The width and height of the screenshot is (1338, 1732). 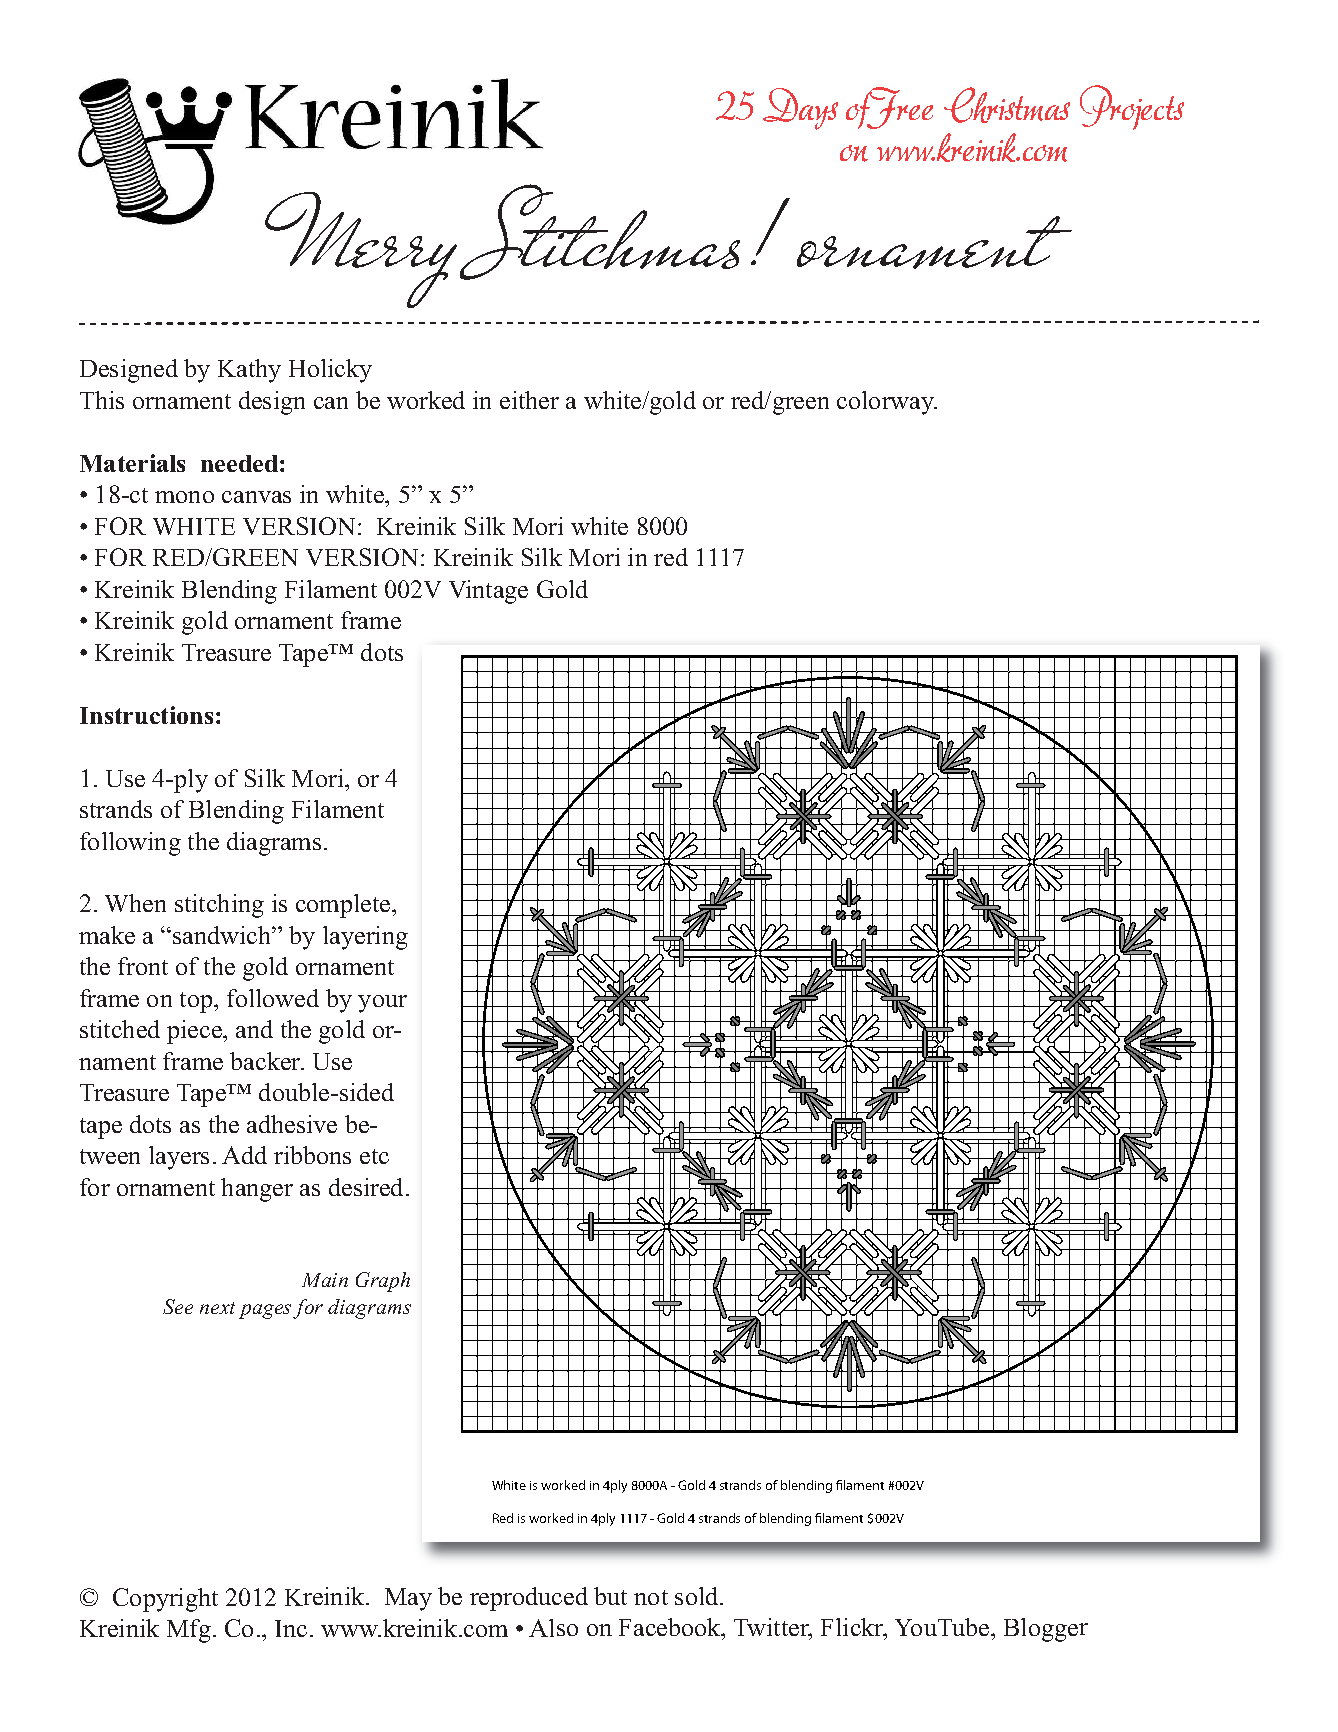 I want to click on Days, so click(x=800, y=109).
